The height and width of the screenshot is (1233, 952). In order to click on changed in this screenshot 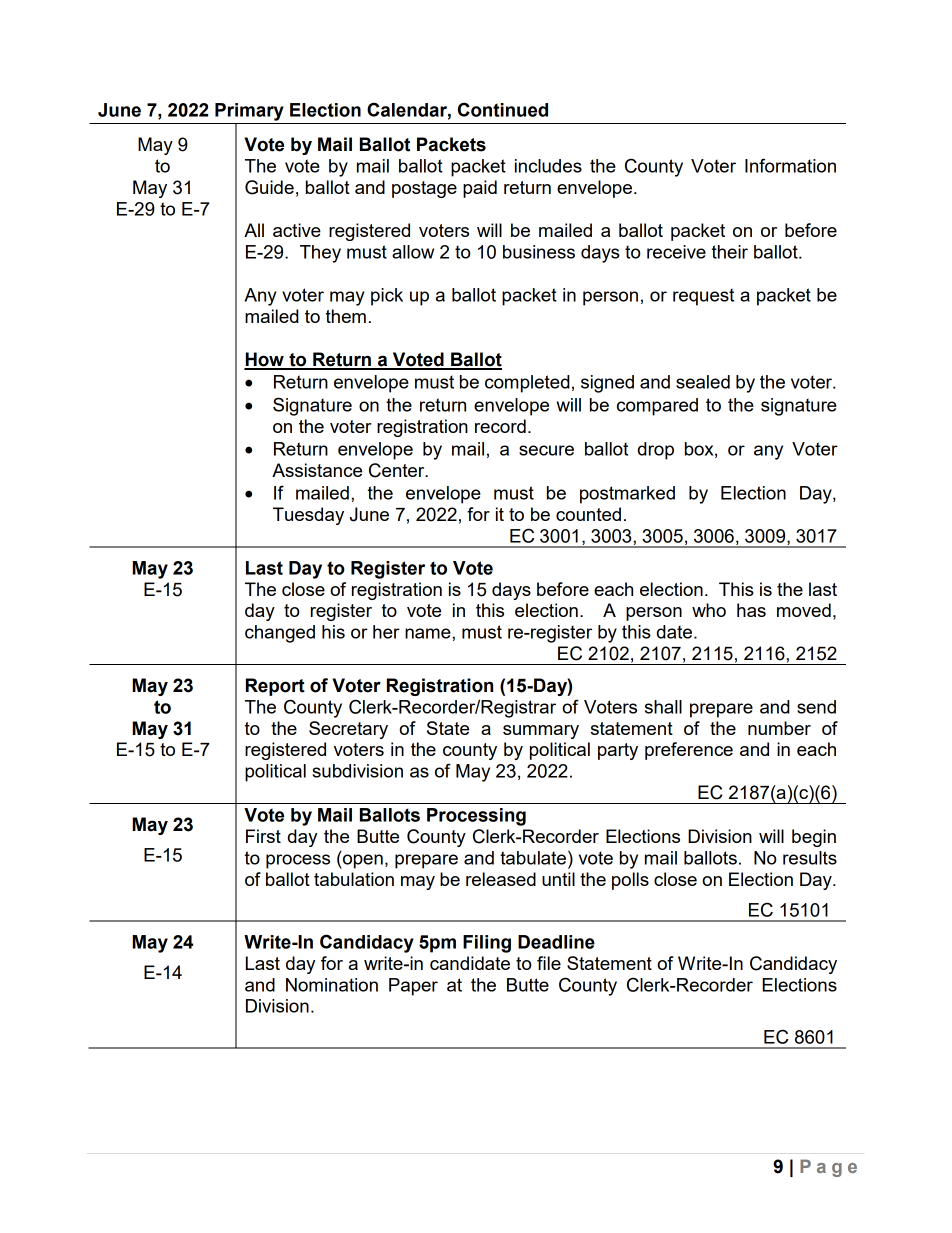, I will do `click(280, 634)`.
